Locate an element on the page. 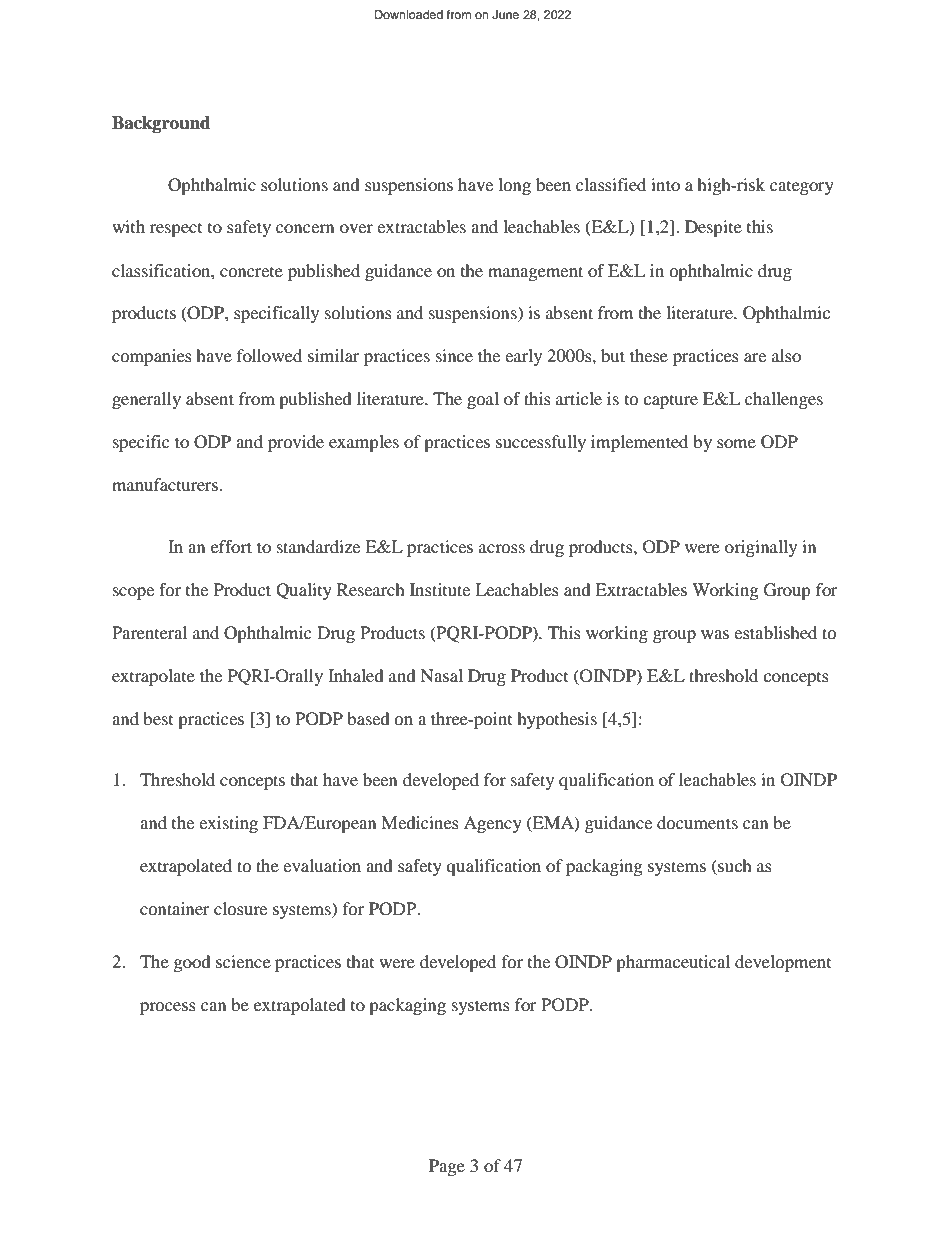 This page has width=952, height=1233. into is located at coordinates (665, 184).
